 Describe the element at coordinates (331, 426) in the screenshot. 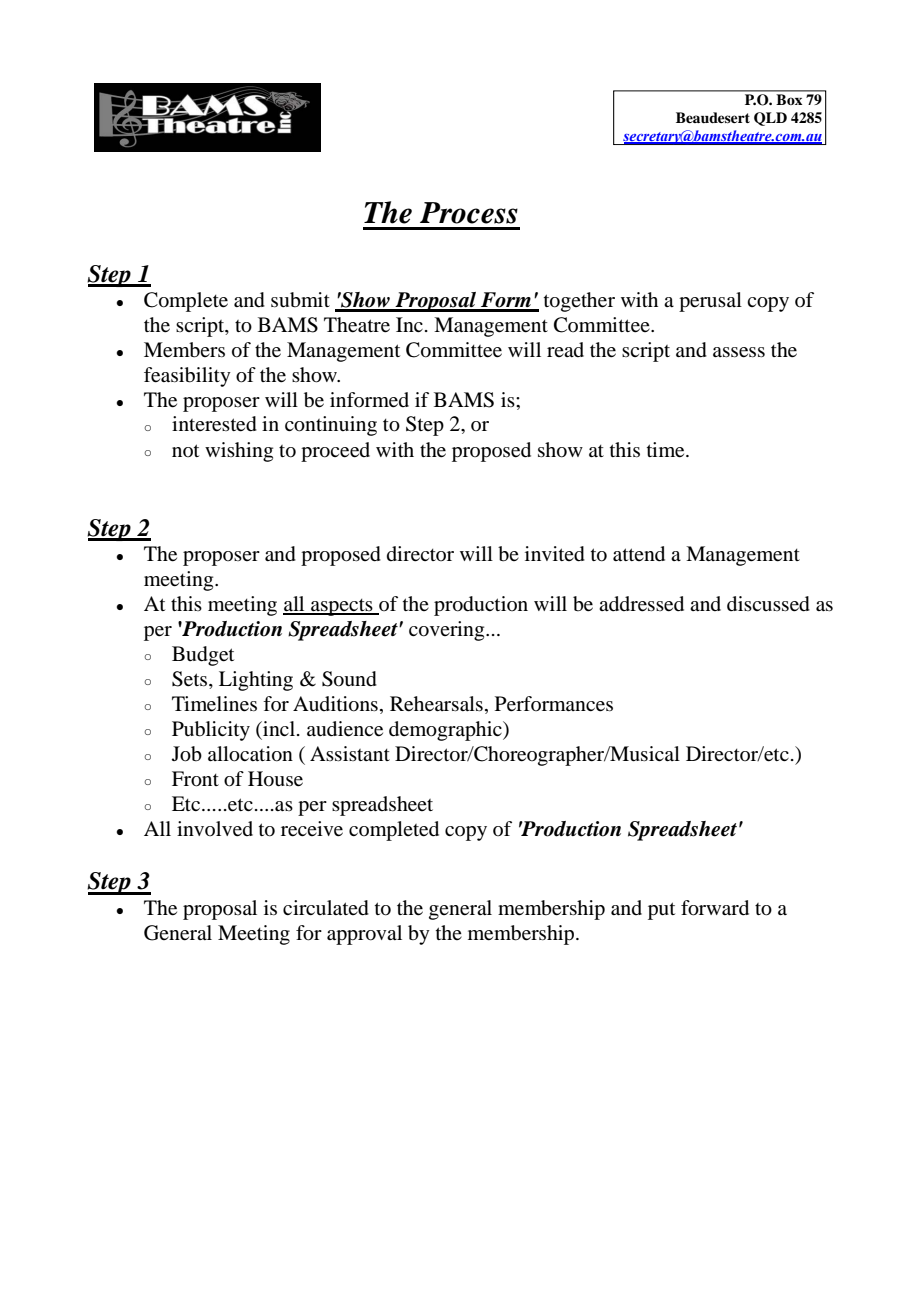

I see `continuing` at that location.
